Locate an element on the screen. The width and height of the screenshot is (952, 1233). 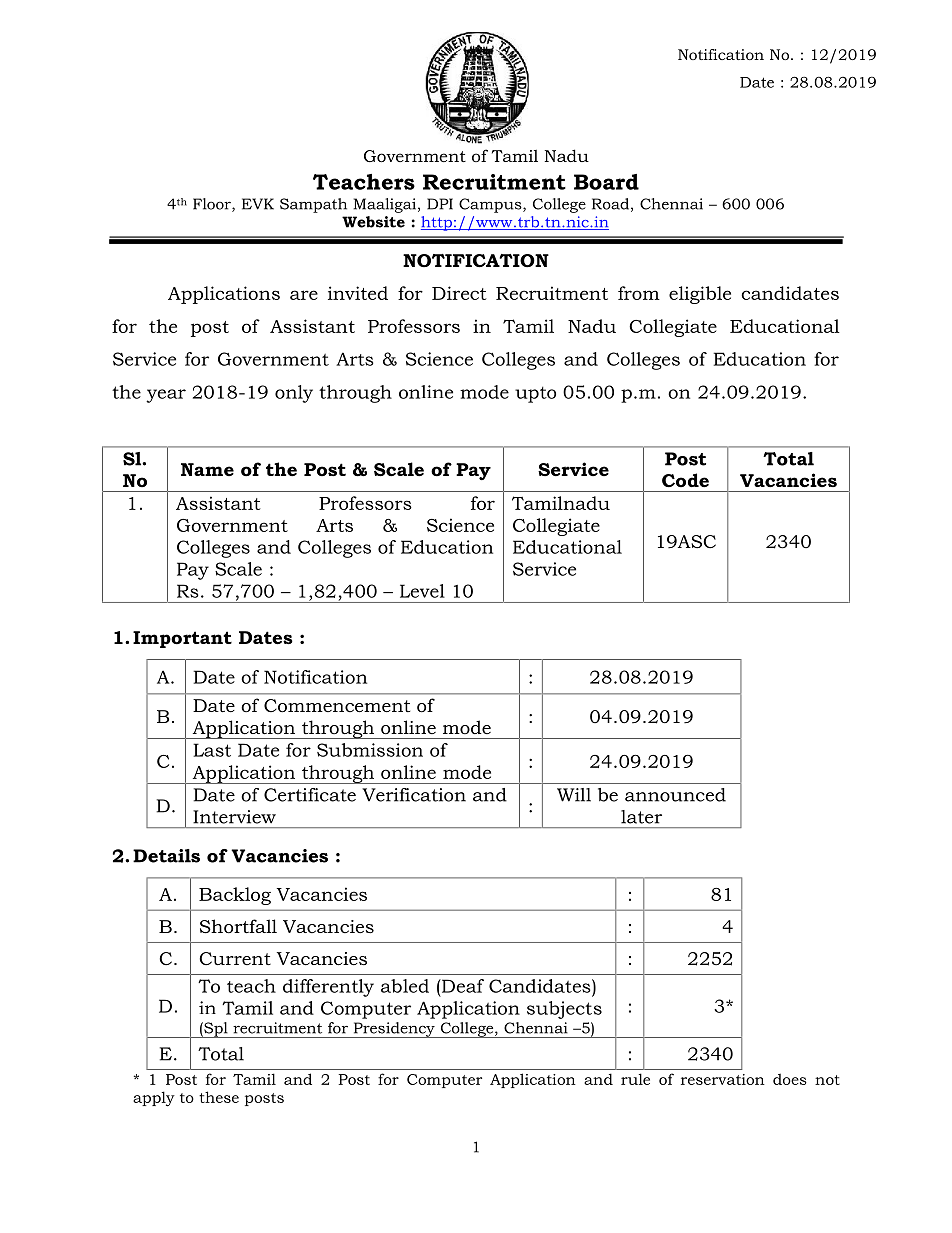
Code is located at coordinates (685, 480).
